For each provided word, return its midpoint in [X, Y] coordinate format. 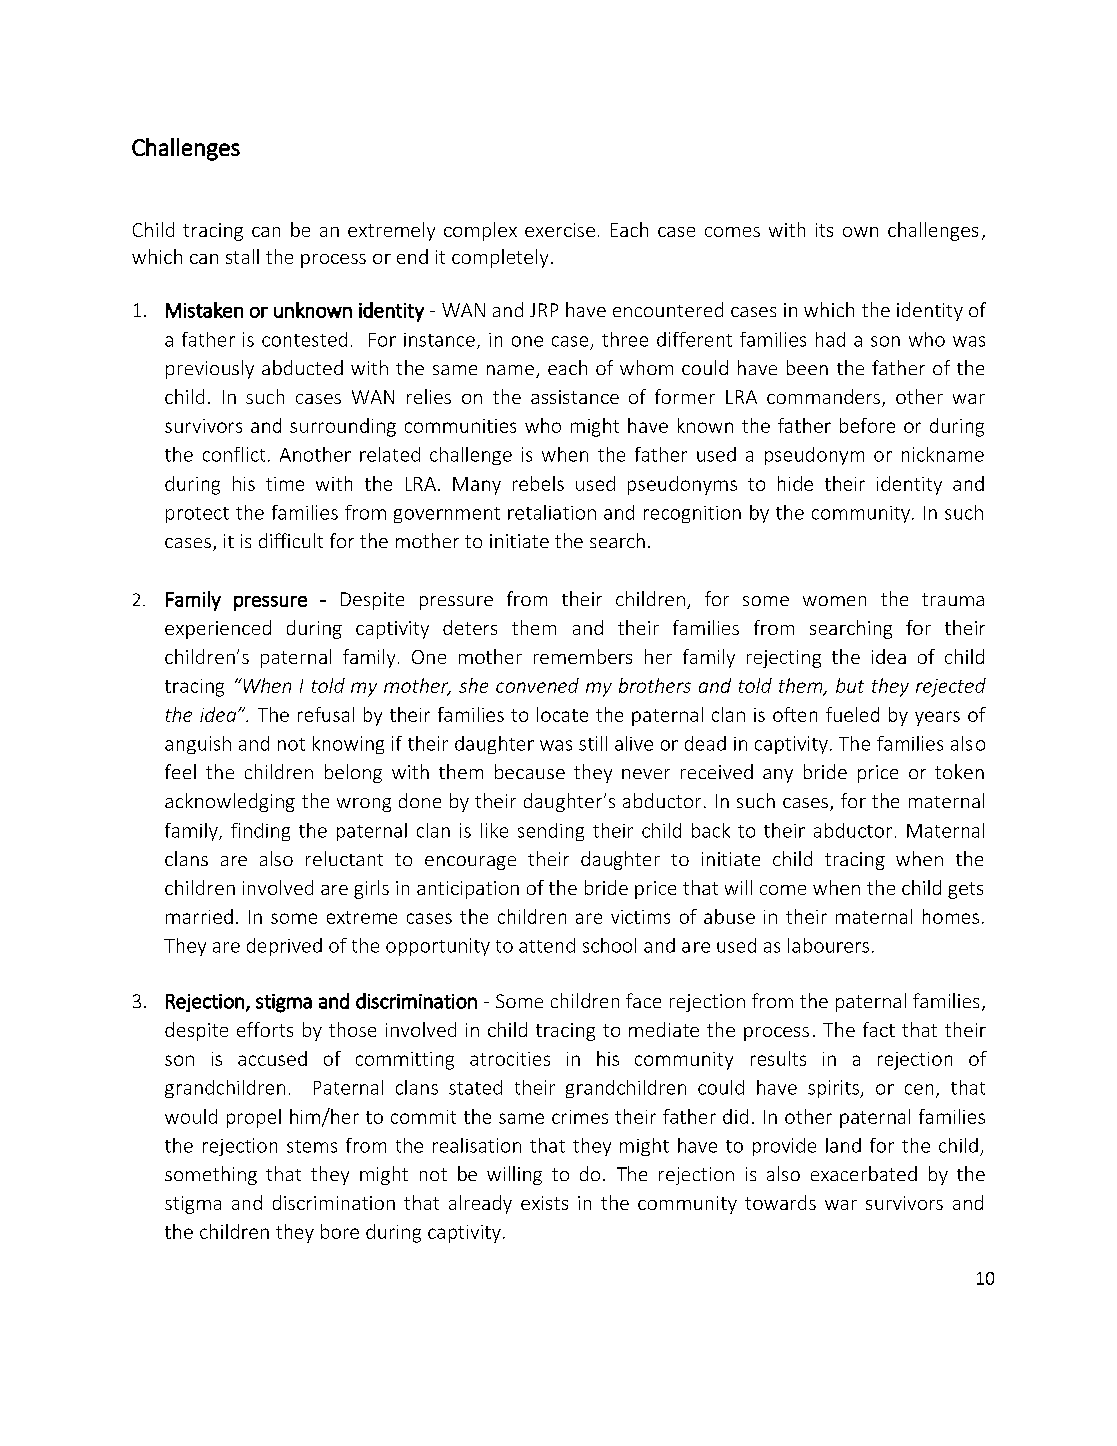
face [643, 1000]
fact [879, 1029]
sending [551, 832]
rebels [538, 483]
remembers [583, 656]
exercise [560, 230]
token [959, 771]
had [830, 339]
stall [242, 256]
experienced [218, 629]
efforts [265, 1029]
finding [260, 832]
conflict [234, 454]
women [834, 601]
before [867, 425]
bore [340, 1231]
